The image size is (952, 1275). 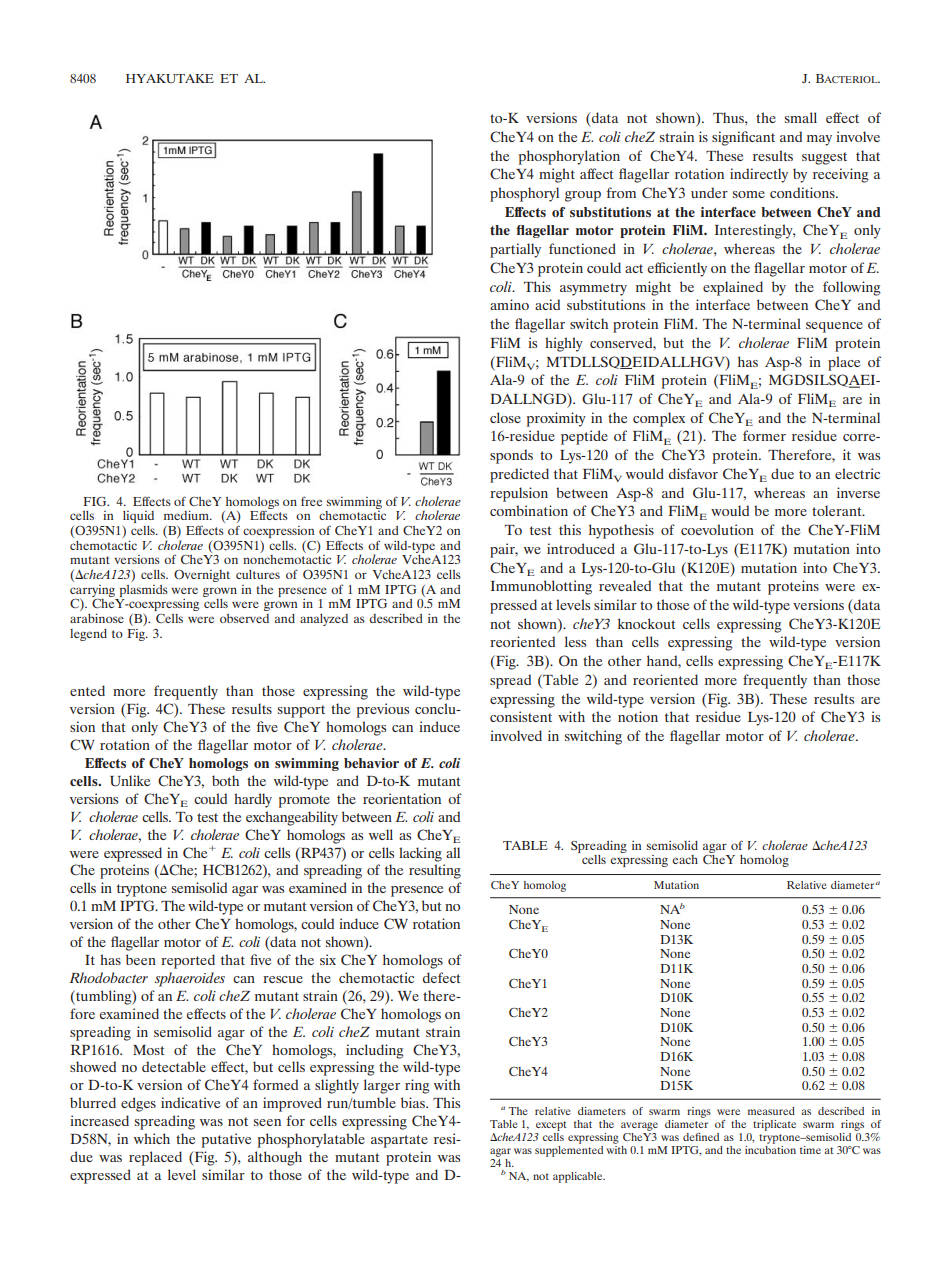 I want to click on less, so click(x=575, y=641).
